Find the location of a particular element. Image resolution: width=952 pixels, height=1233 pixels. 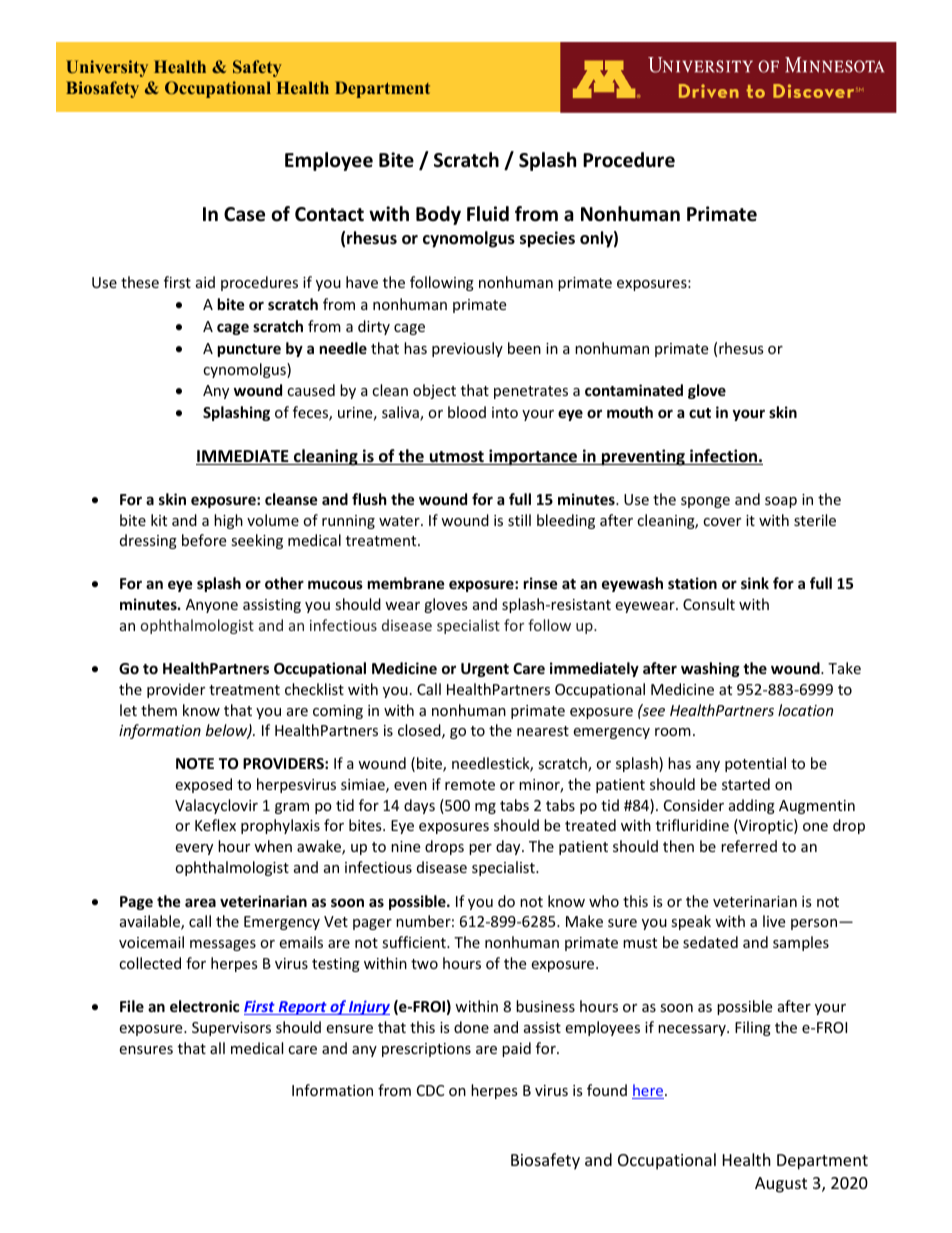

utmost is located at coordinates (456, 458).
